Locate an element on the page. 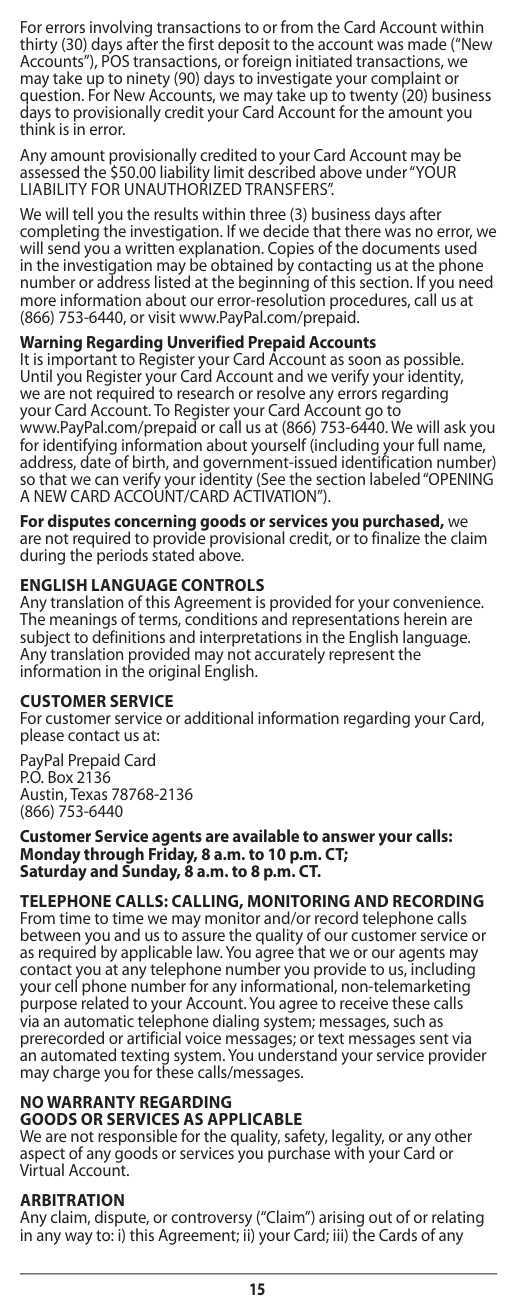  made is located at coordinates (427, 43).
